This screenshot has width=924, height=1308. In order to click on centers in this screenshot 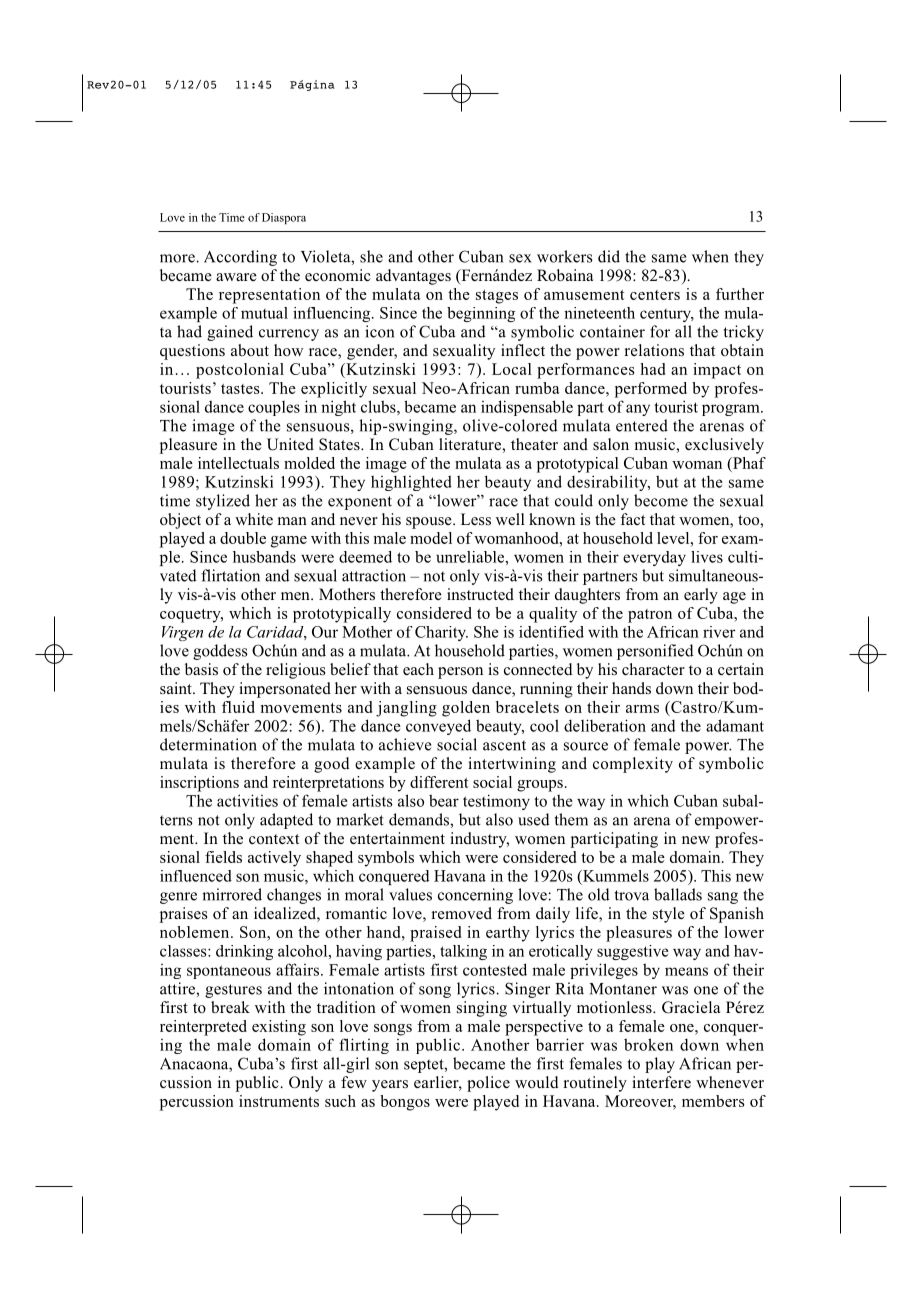, I will do `click(655, 295)`.
